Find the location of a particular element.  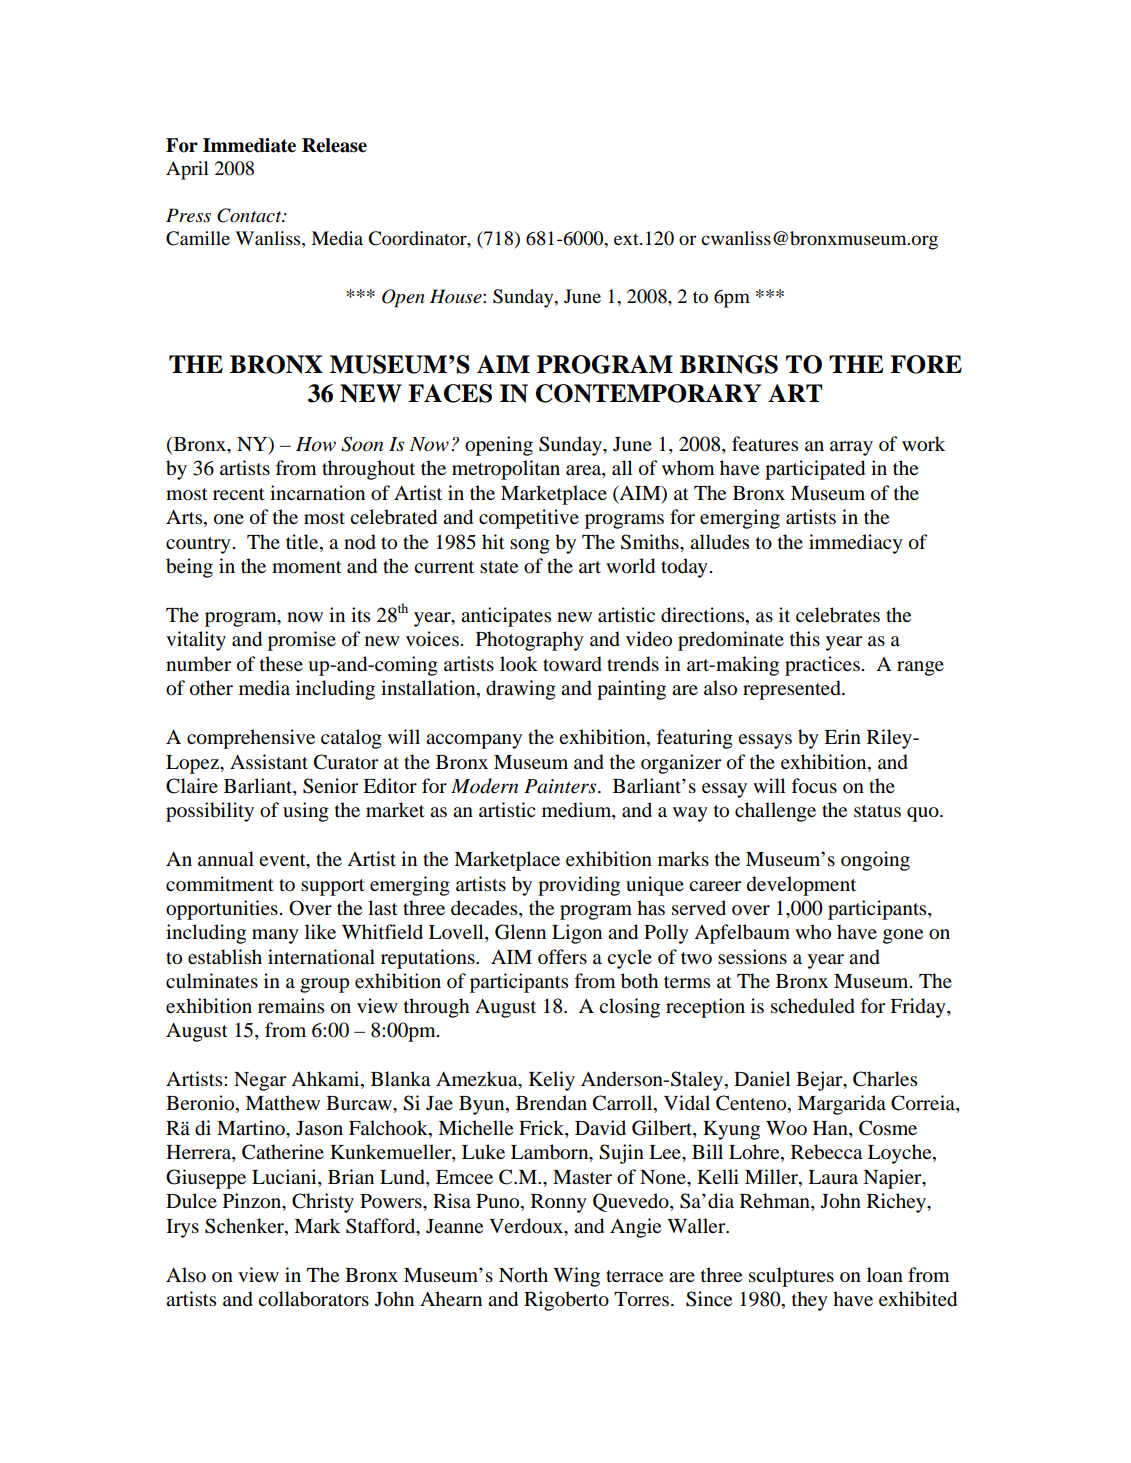

providing is located at coordinates (579, 886).
